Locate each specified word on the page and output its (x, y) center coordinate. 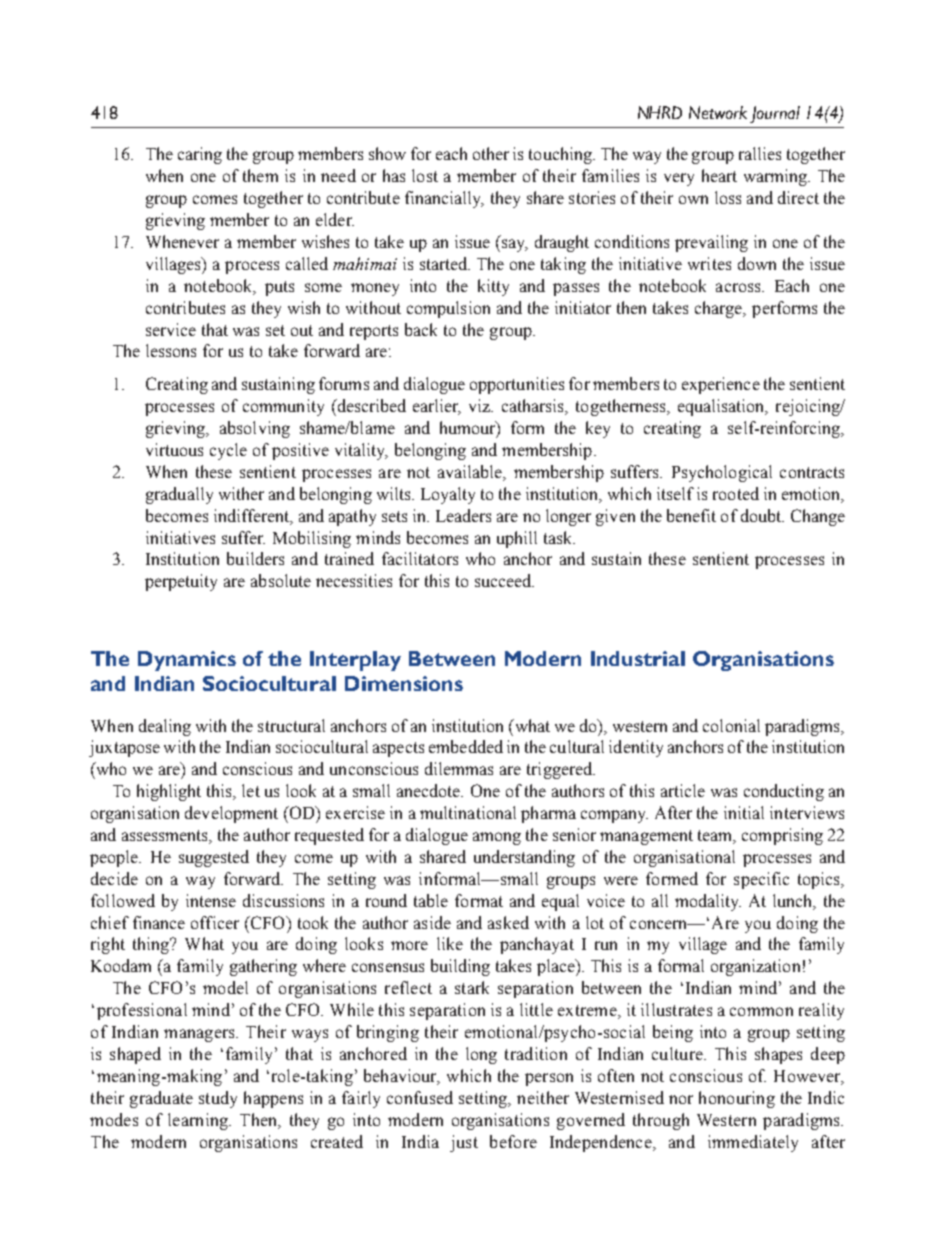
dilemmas (459, 768)
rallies (760, 153)
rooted (736, 493)
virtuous (174, 449)
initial (744, 812)
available (471, 473)
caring (200, 155)
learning (199, 1121)
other (491, 153)
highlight (169, 792)
